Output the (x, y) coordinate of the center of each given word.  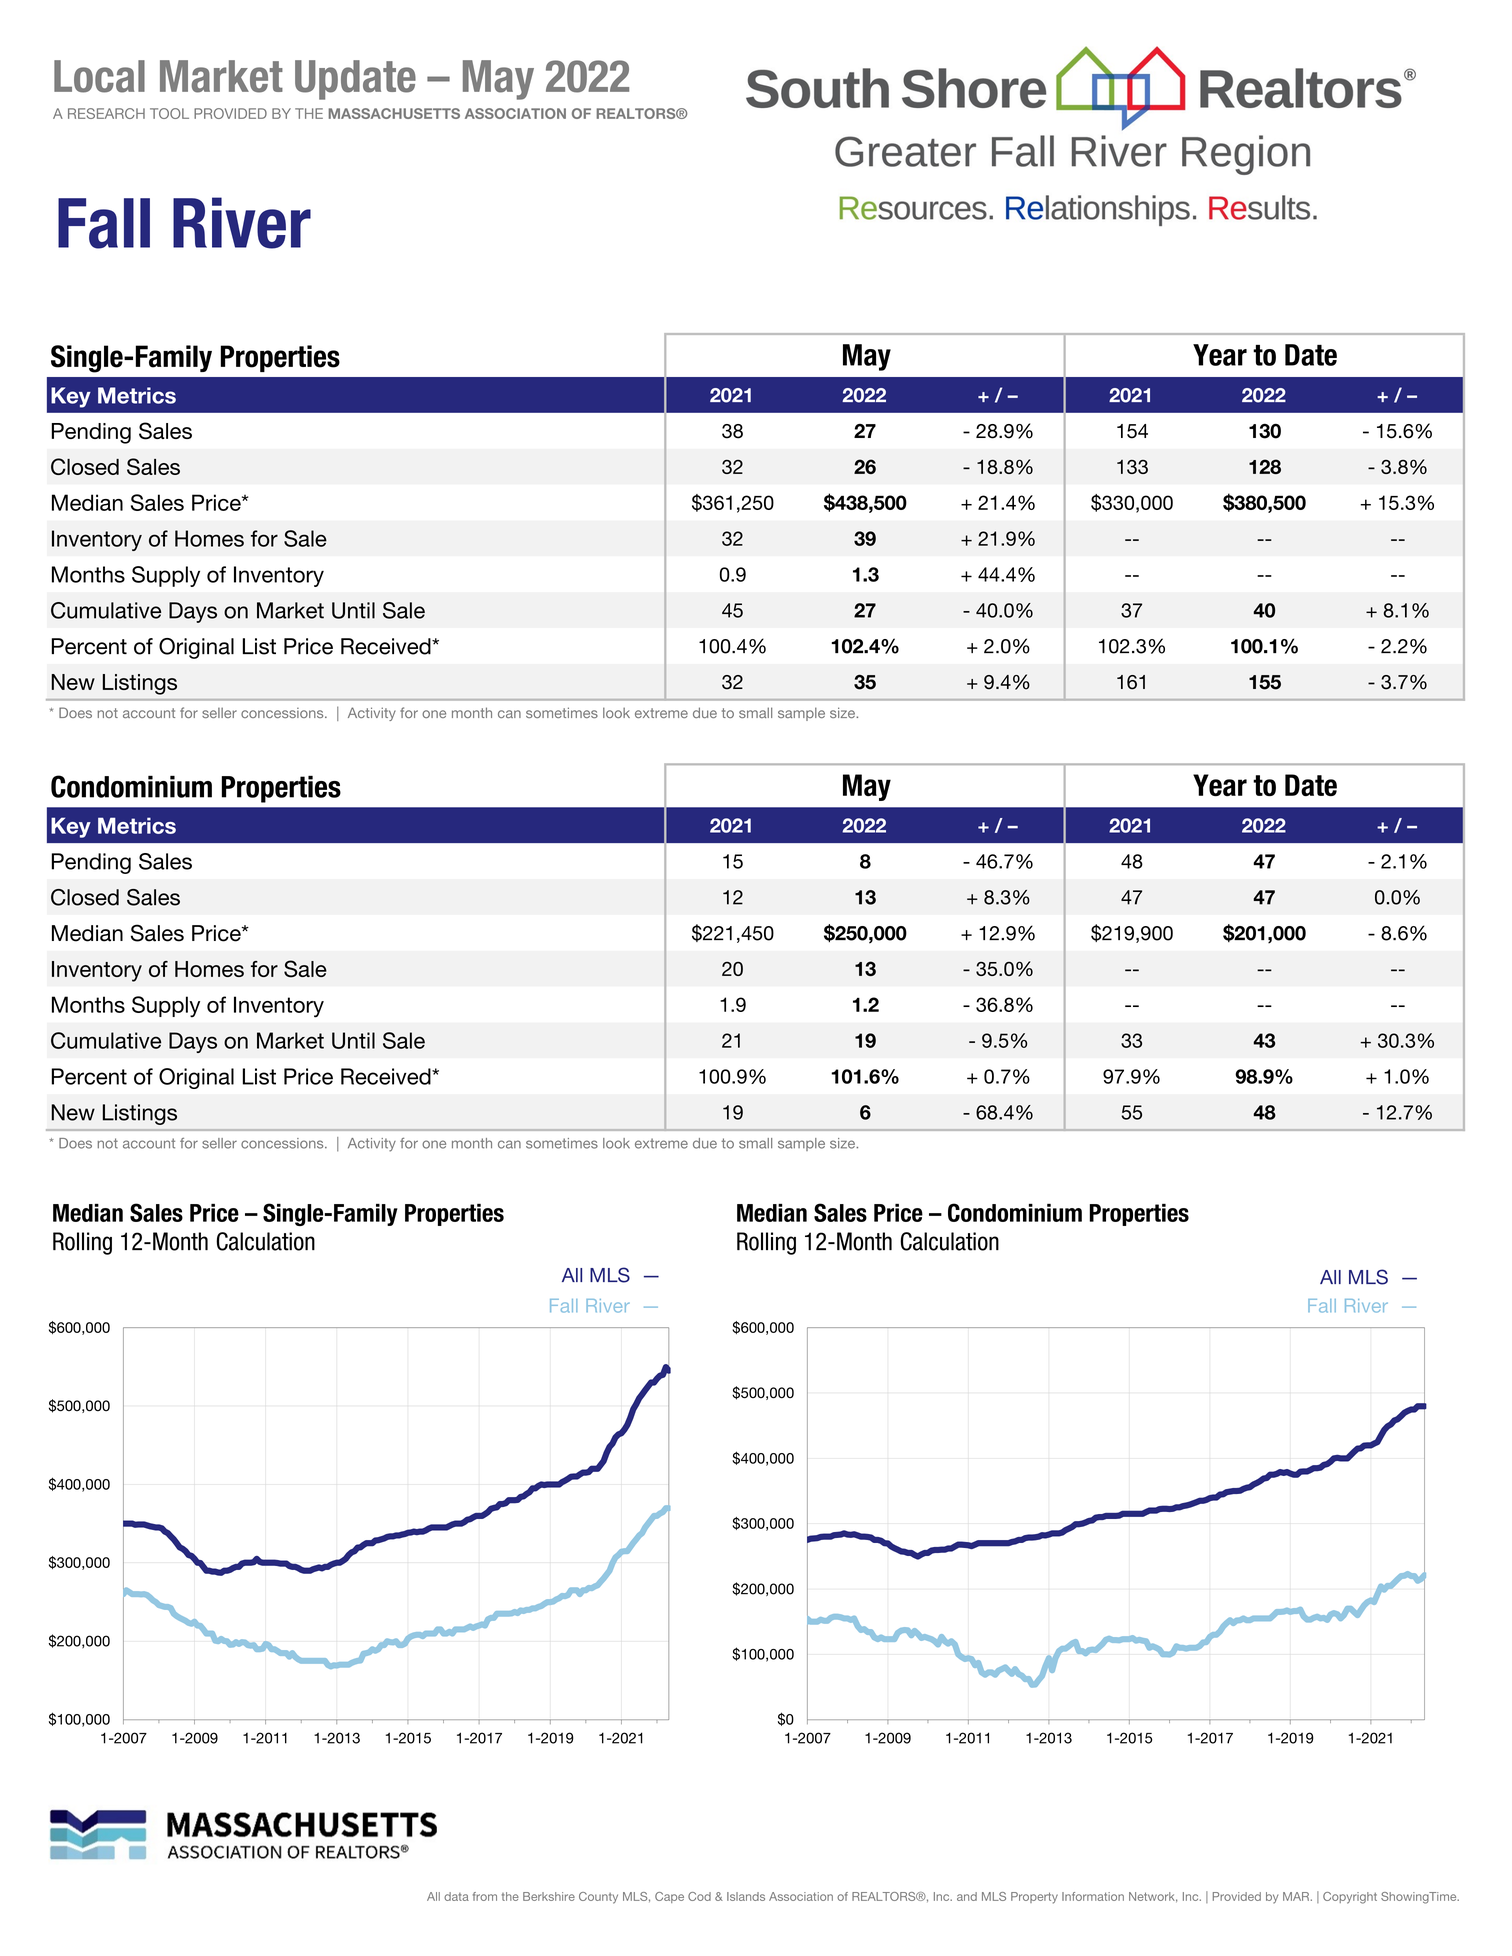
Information (1093, 1896)
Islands (746, 1896)
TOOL (169, 113)
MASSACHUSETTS (394, 113)
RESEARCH (106, 113)
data (456, 1896)
